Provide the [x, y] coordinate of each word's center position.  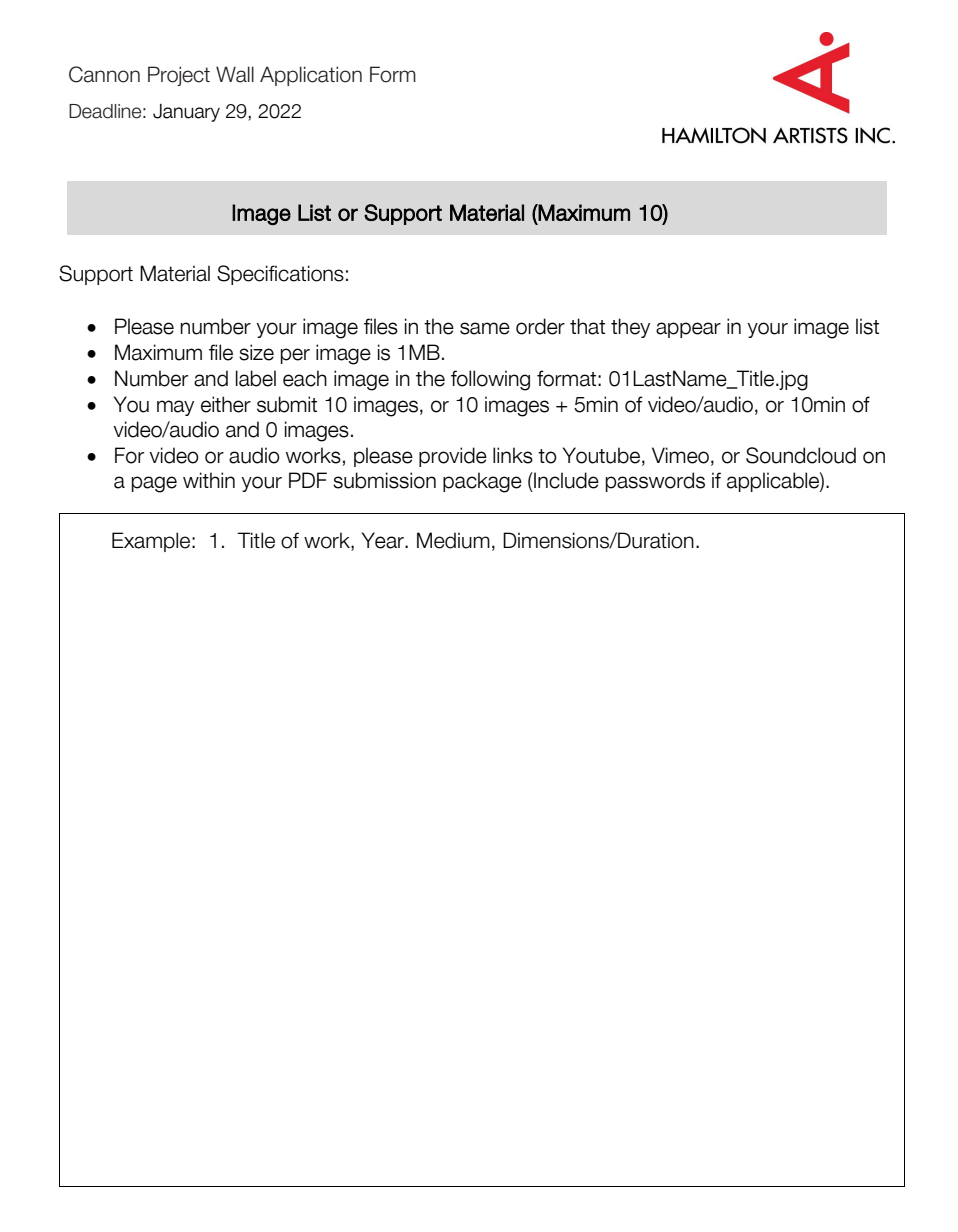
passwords [655, 482]
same [485, 328]
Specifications [280, 275]
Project [179, 76]
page [154, 484]
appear [688, 330]
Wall [235, 74]
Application [311, 76]
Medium [453, 540]
